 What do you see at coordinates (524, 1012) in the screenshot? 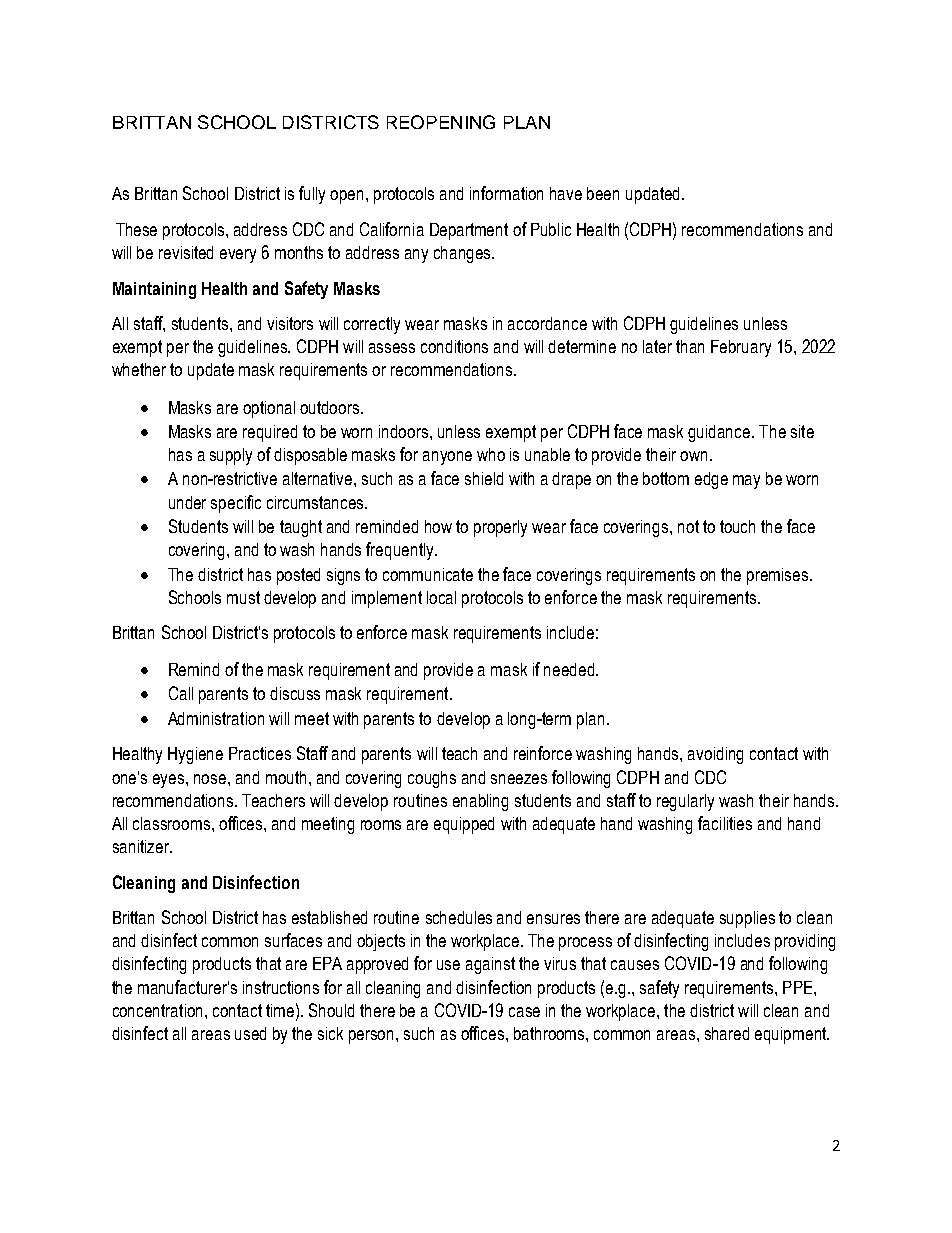
I see `case` at bounding box center [524, 1012].
